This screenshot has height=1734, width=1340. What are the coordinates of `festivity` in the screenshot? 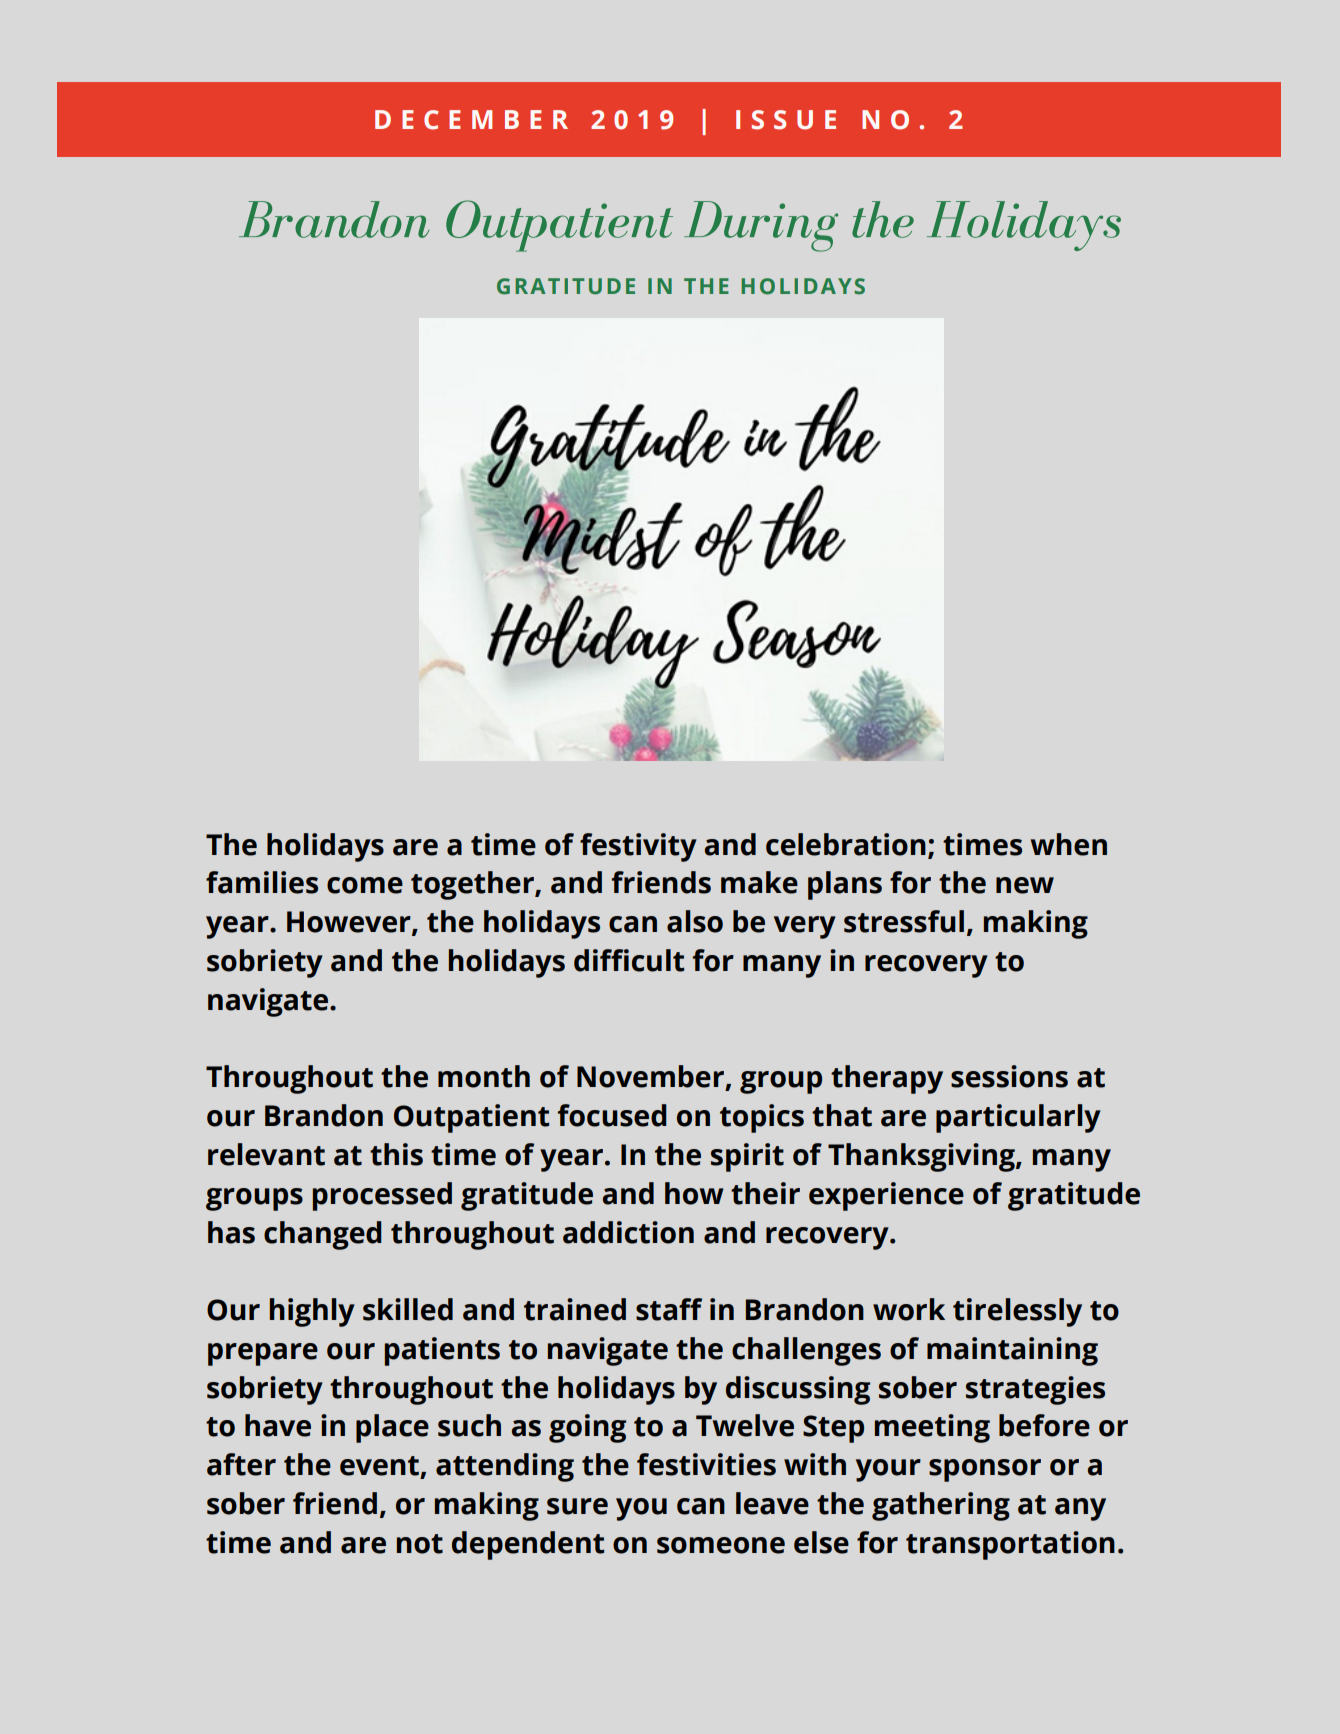 It's located at (638, 847).
